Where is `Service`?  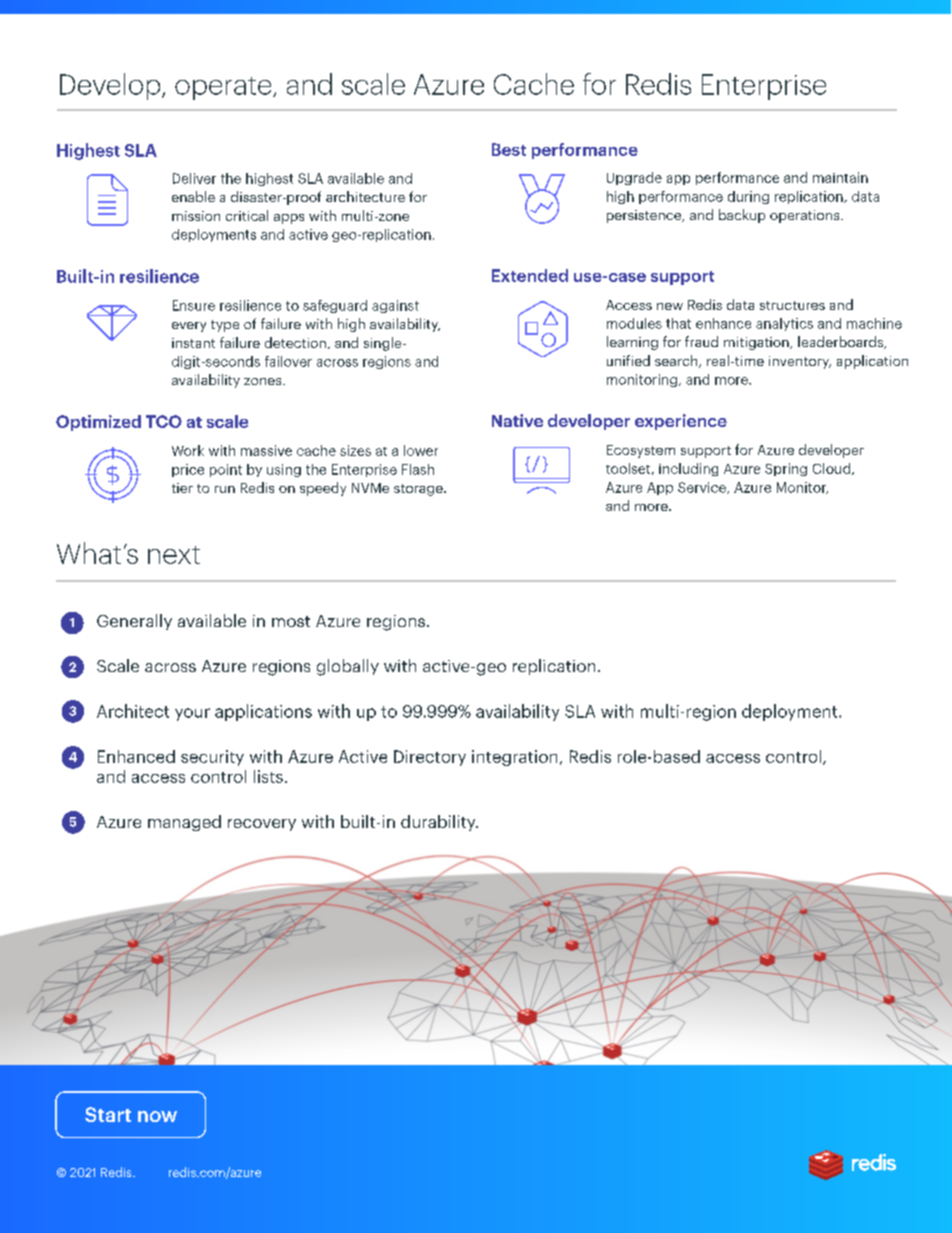 Service is located at coordinates (703, 488).
